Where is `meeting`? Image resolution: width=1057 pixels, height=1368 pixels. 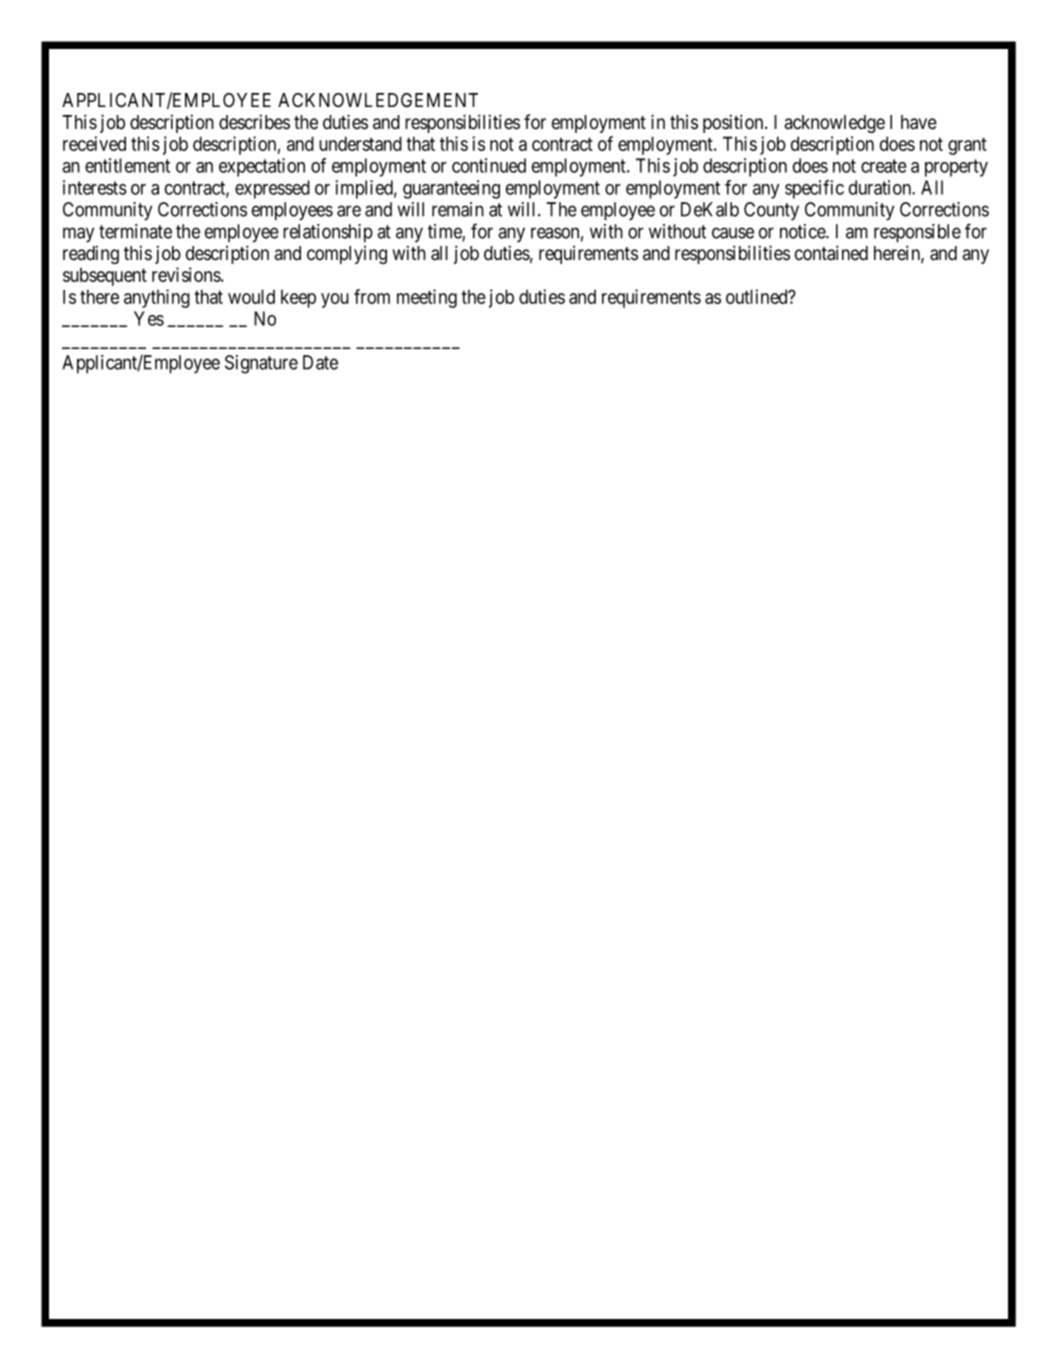 meeting is located at coordinates (427, 298).
